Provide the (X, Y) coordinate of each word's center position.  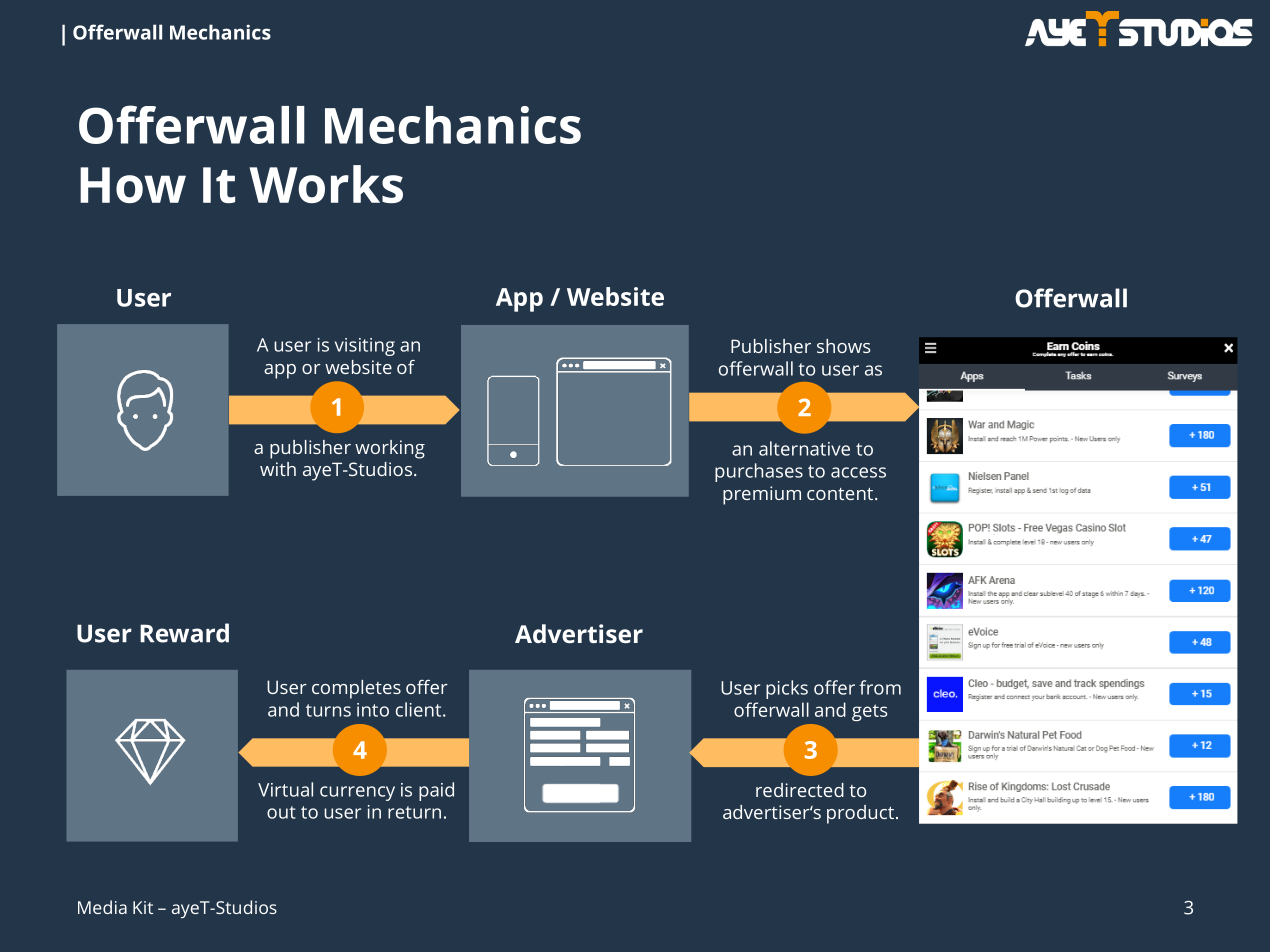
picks (787, 689)
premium (762, 495)
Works (326, 184)
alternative (804, 448)
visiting (365, 347)
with (278, 469)
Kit (143, 907)
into (373, 710)
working (390, 449)
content (840, 494)
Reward (184, 633)
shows (844, 346)
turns (328, 710)
